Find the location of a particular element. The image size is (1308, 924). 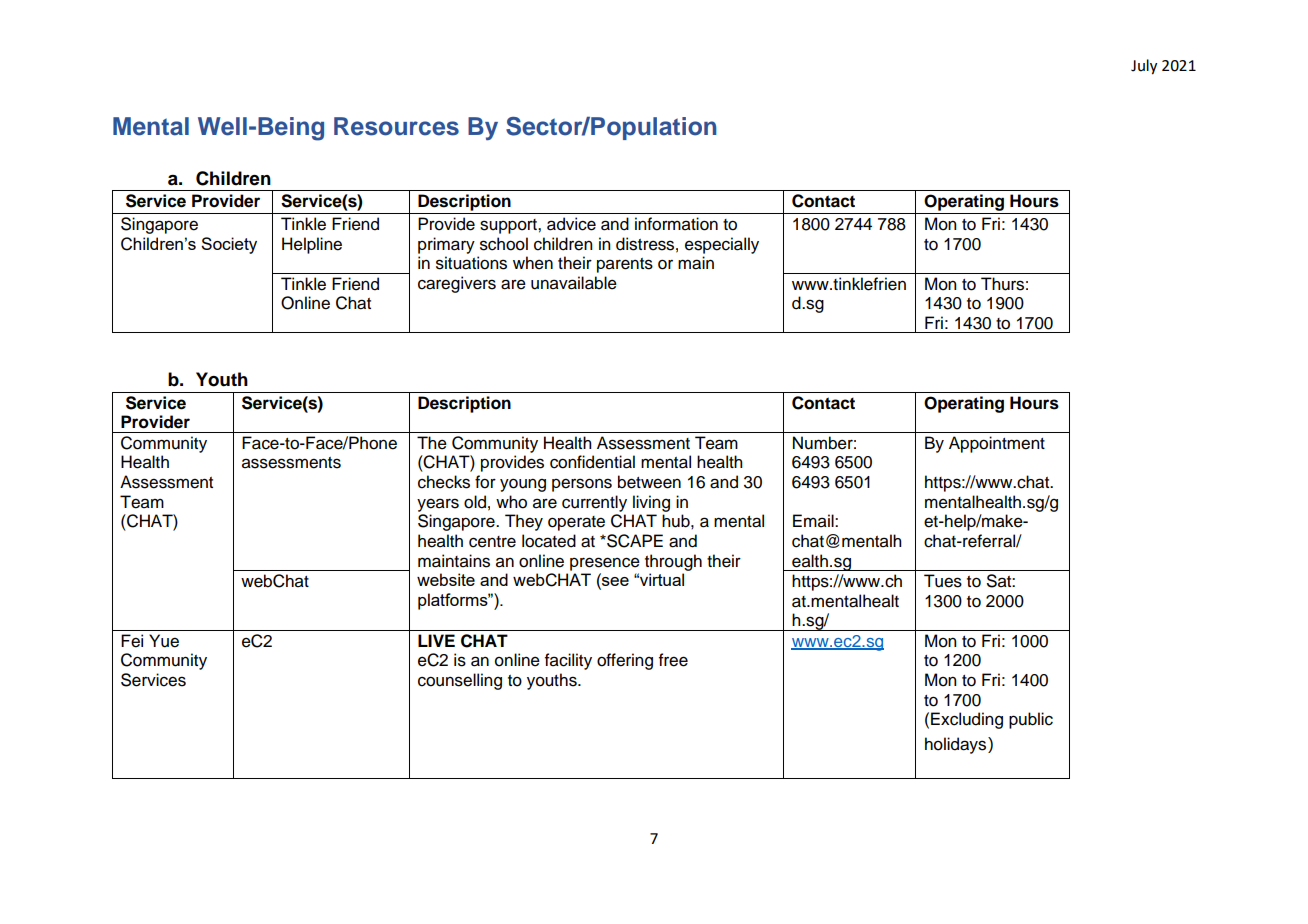

Society is located at coordinates (229, 245).
